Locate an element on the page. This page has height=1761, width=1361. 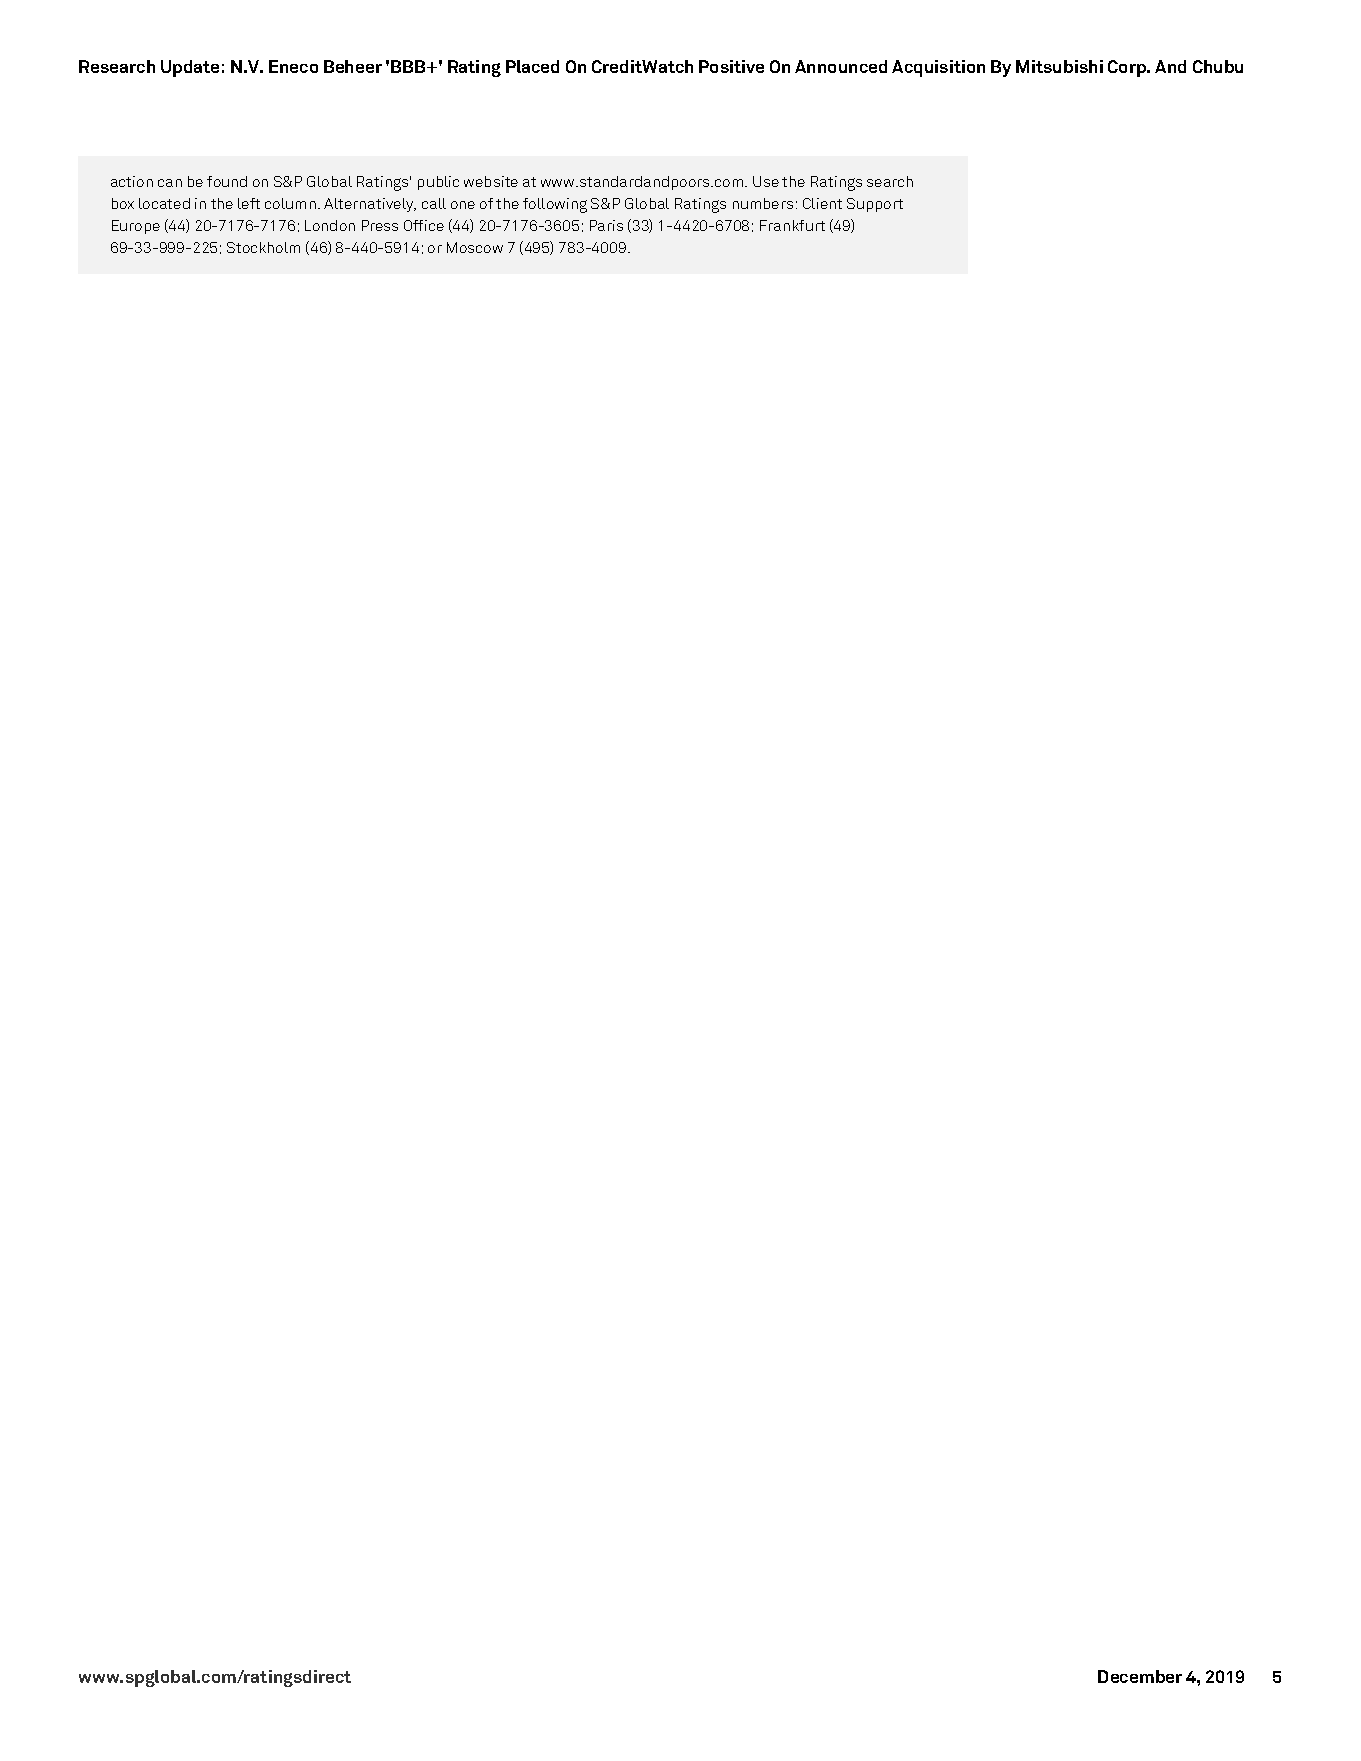
Support is located at coordinates (875, 205).
